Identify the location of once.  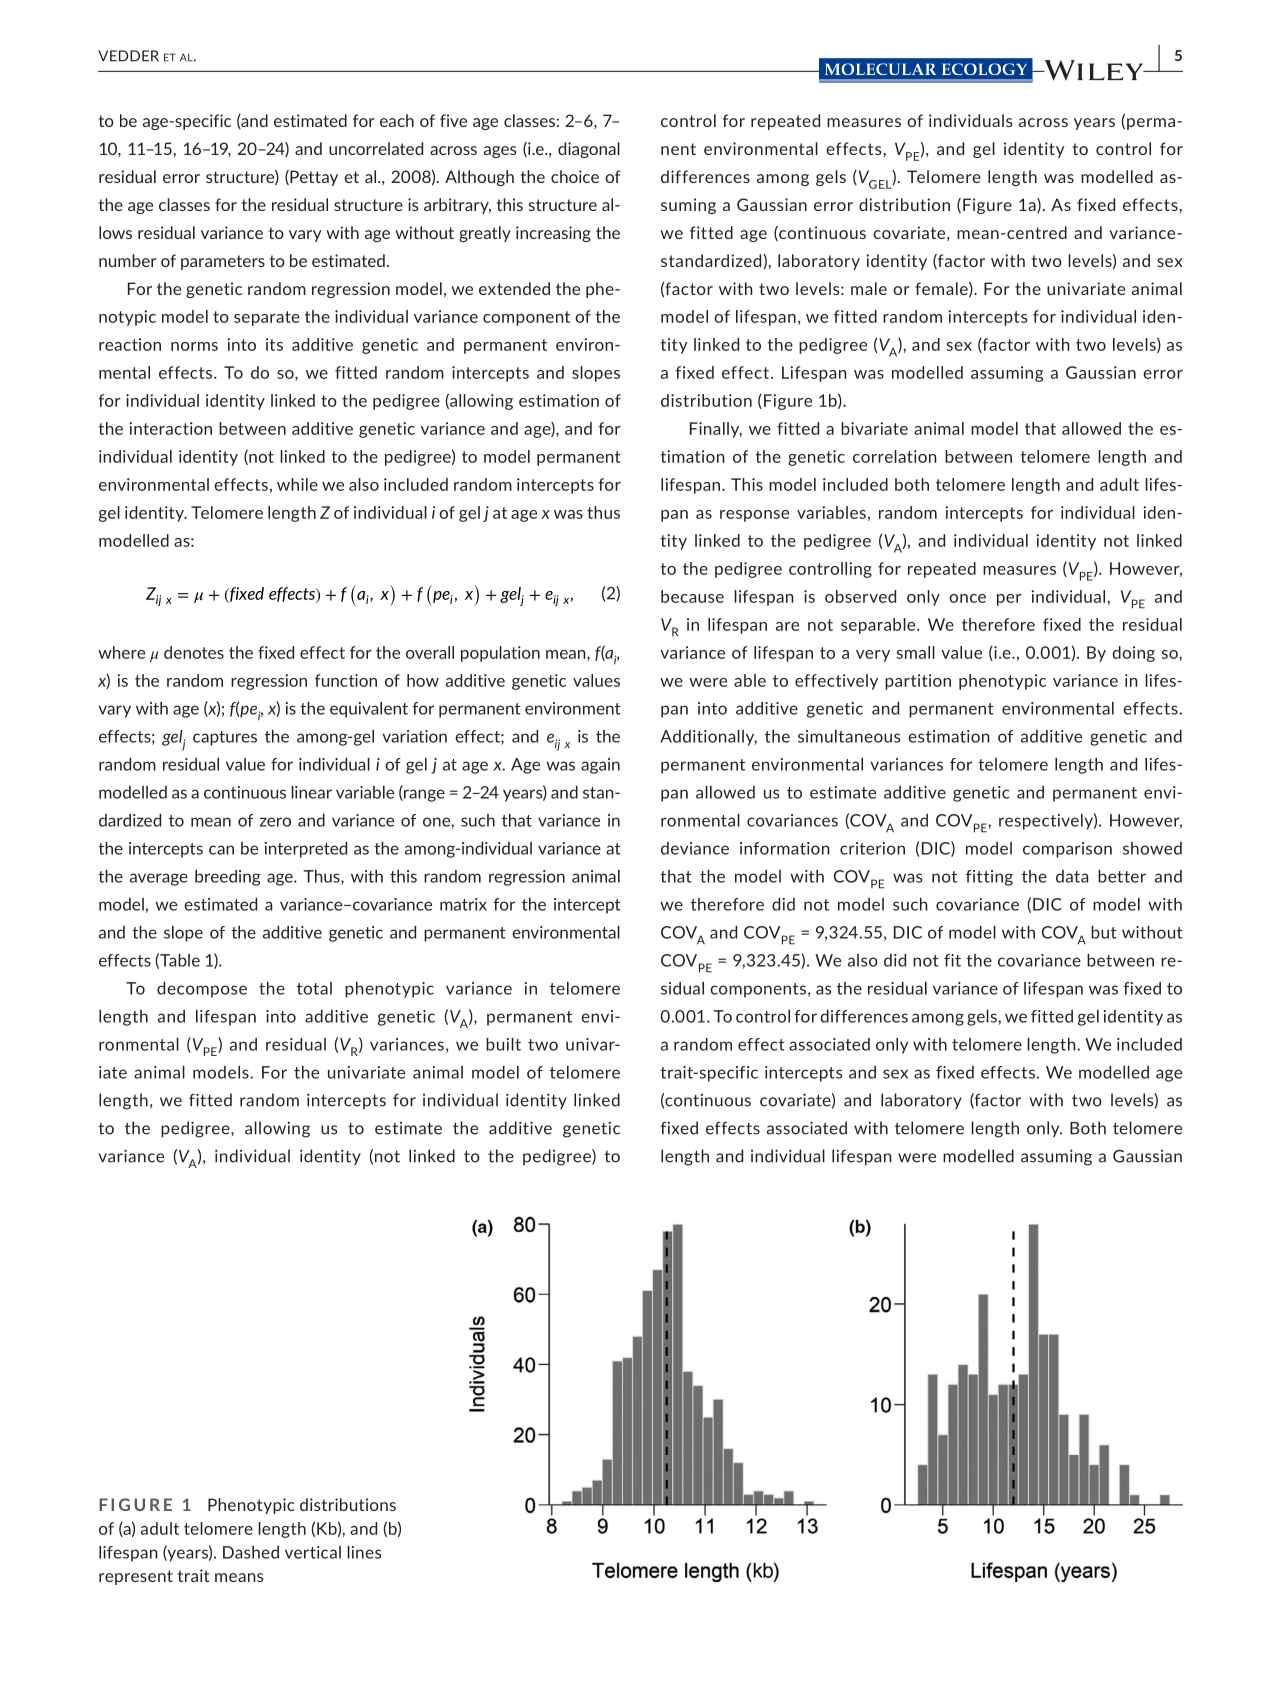
(967, 598).
